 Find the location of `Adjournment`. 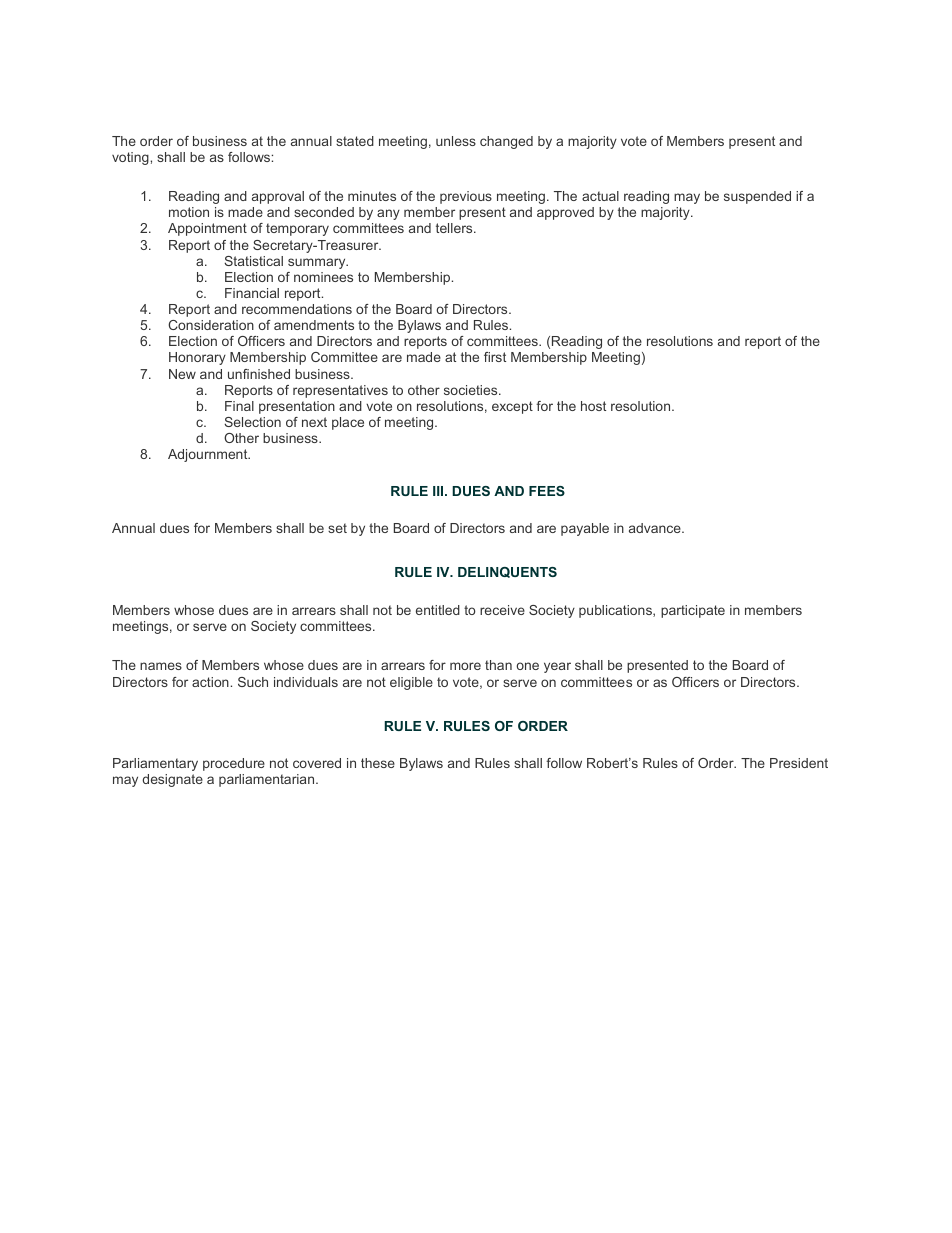

Adjournment is located at coordinates (209, 455).
